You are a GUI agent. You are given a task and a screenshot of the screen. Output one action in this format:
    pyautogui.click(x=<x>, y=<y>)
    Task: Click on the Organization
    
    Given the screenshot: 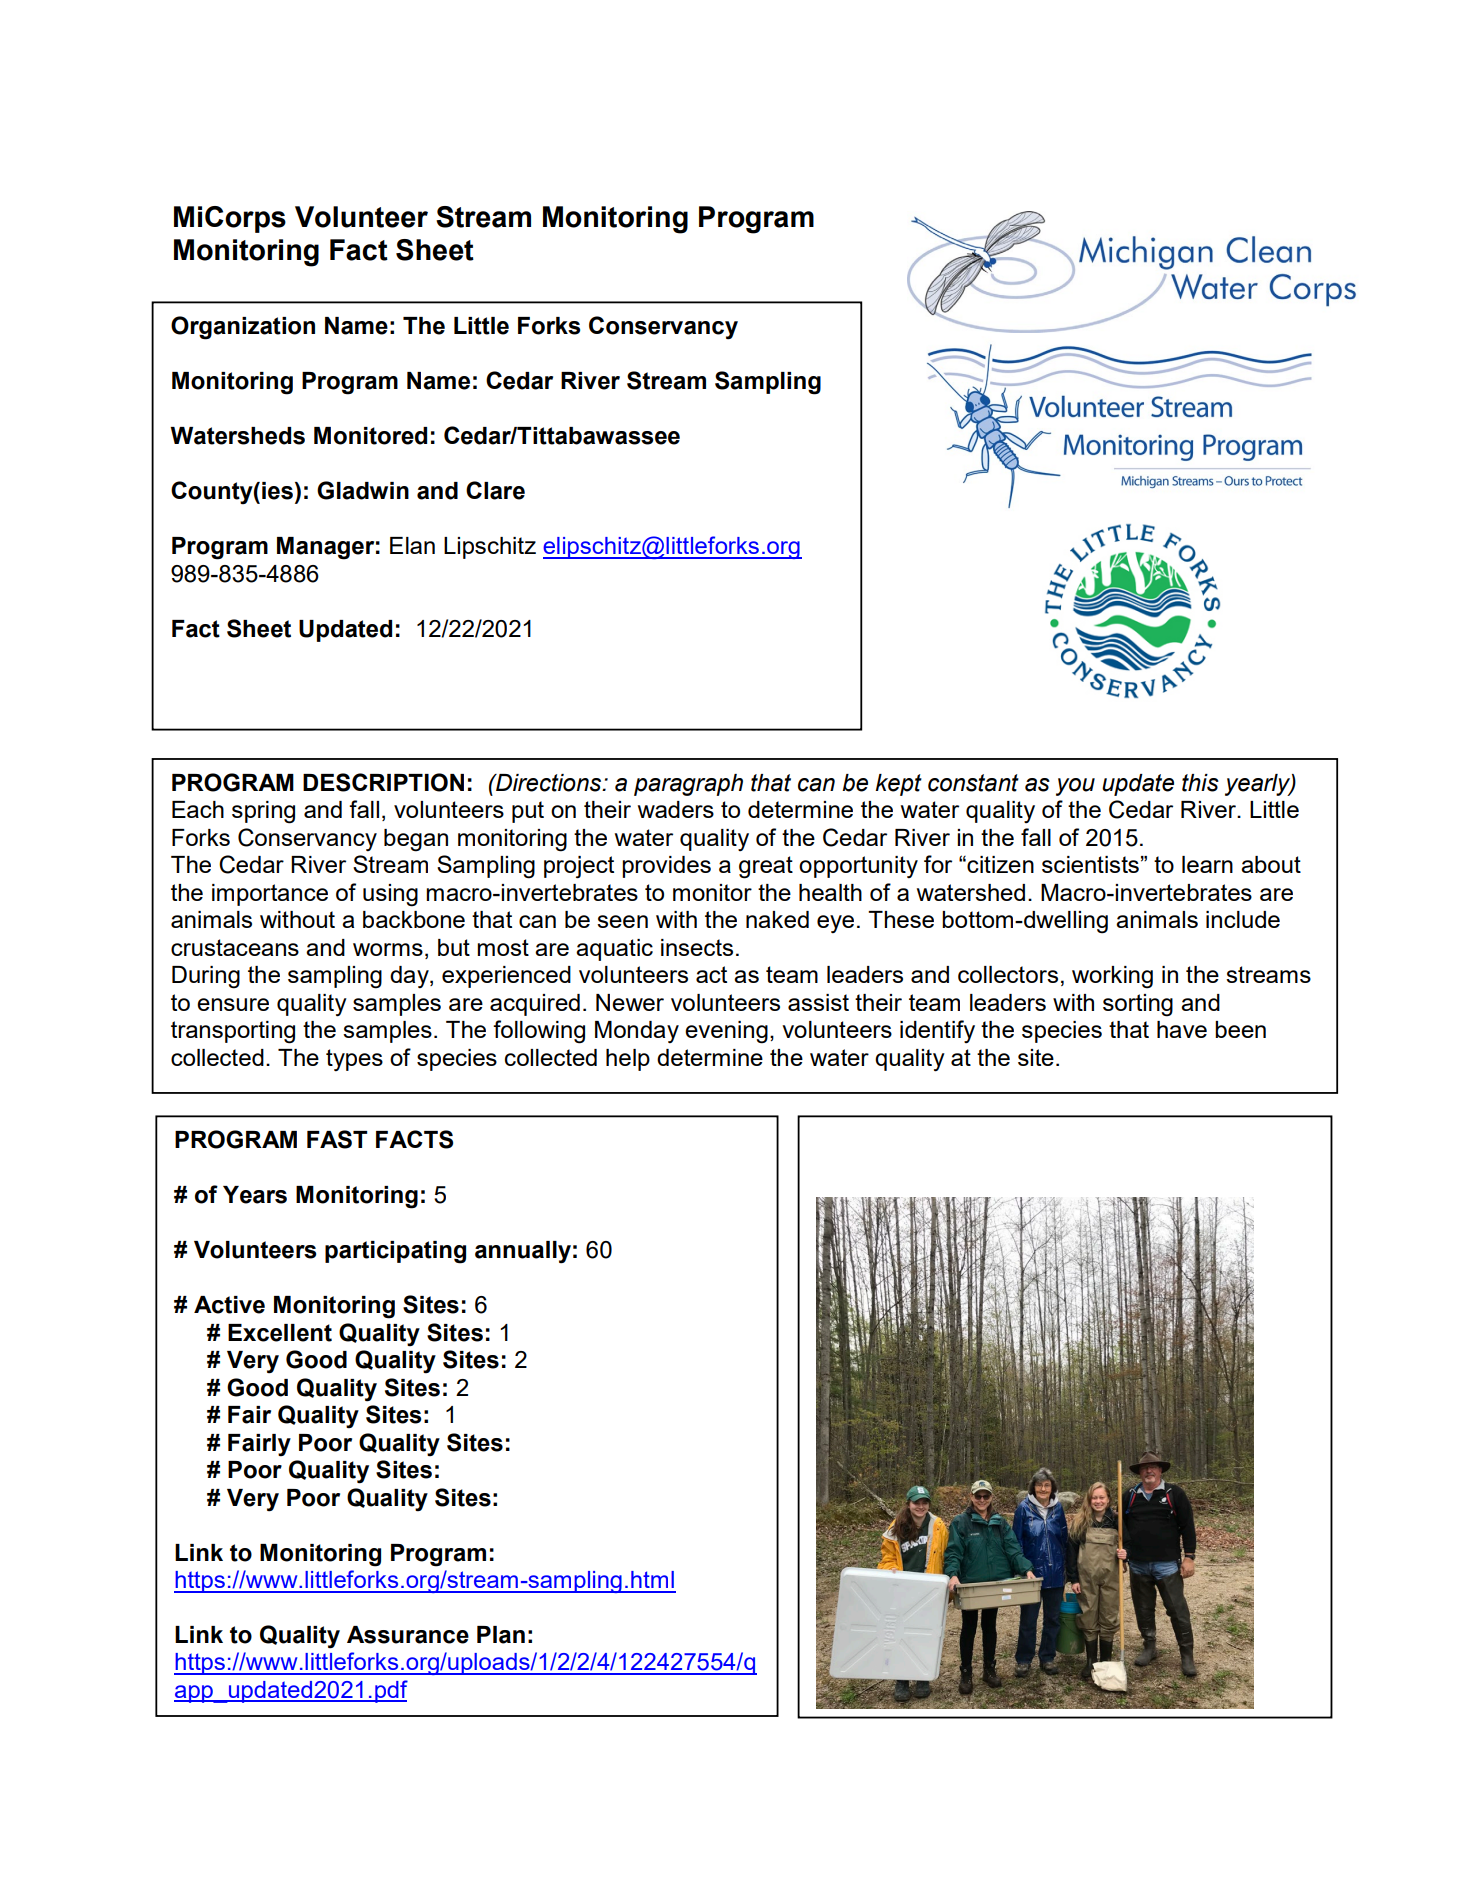 What is the action you would take?
    pyautogui.click(x=243, y=328)
